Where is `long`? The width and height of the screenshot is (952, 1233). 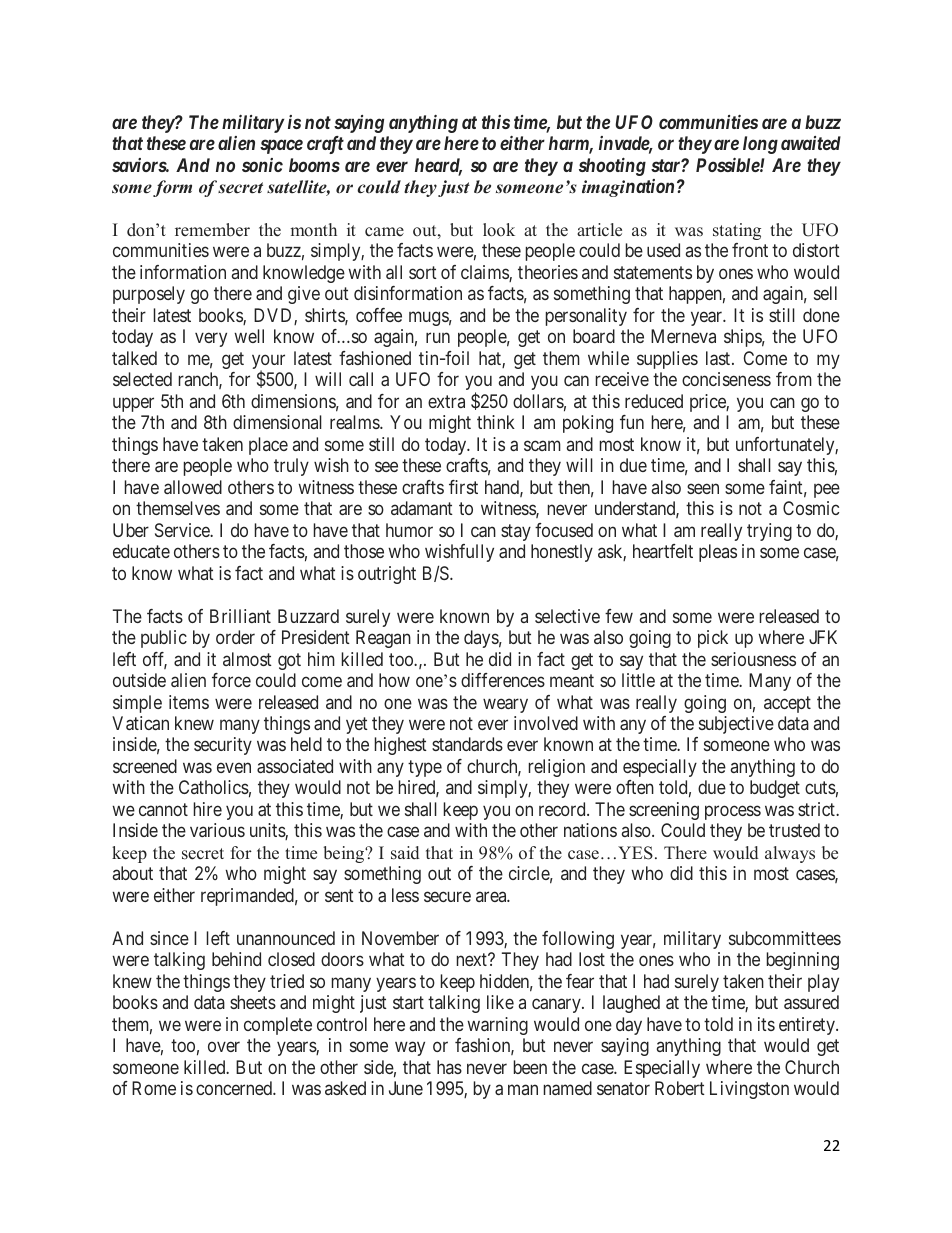
long is located at coordinates (760, 145).
